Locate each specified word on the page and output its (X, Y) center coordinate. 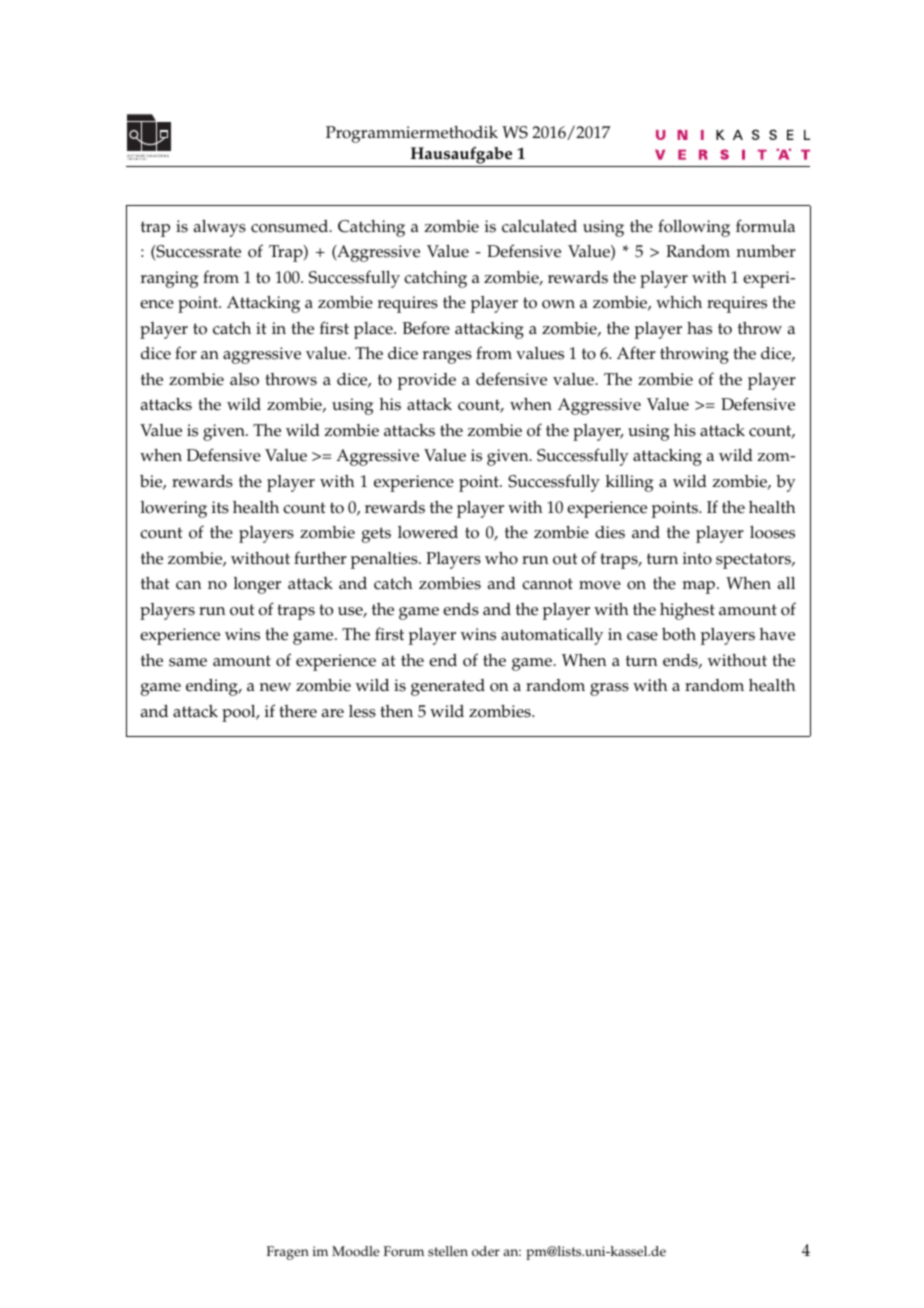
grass (609, 689)
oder (486, 1251)
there (298, 711)
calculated (539, 226)
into (697, 558)
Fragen (288, 1253)
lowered (428, 532)
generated (448, 687)
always (220, 228)
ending (213, 687)
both (679, 634)
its (220, 507)
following (694, 228)
